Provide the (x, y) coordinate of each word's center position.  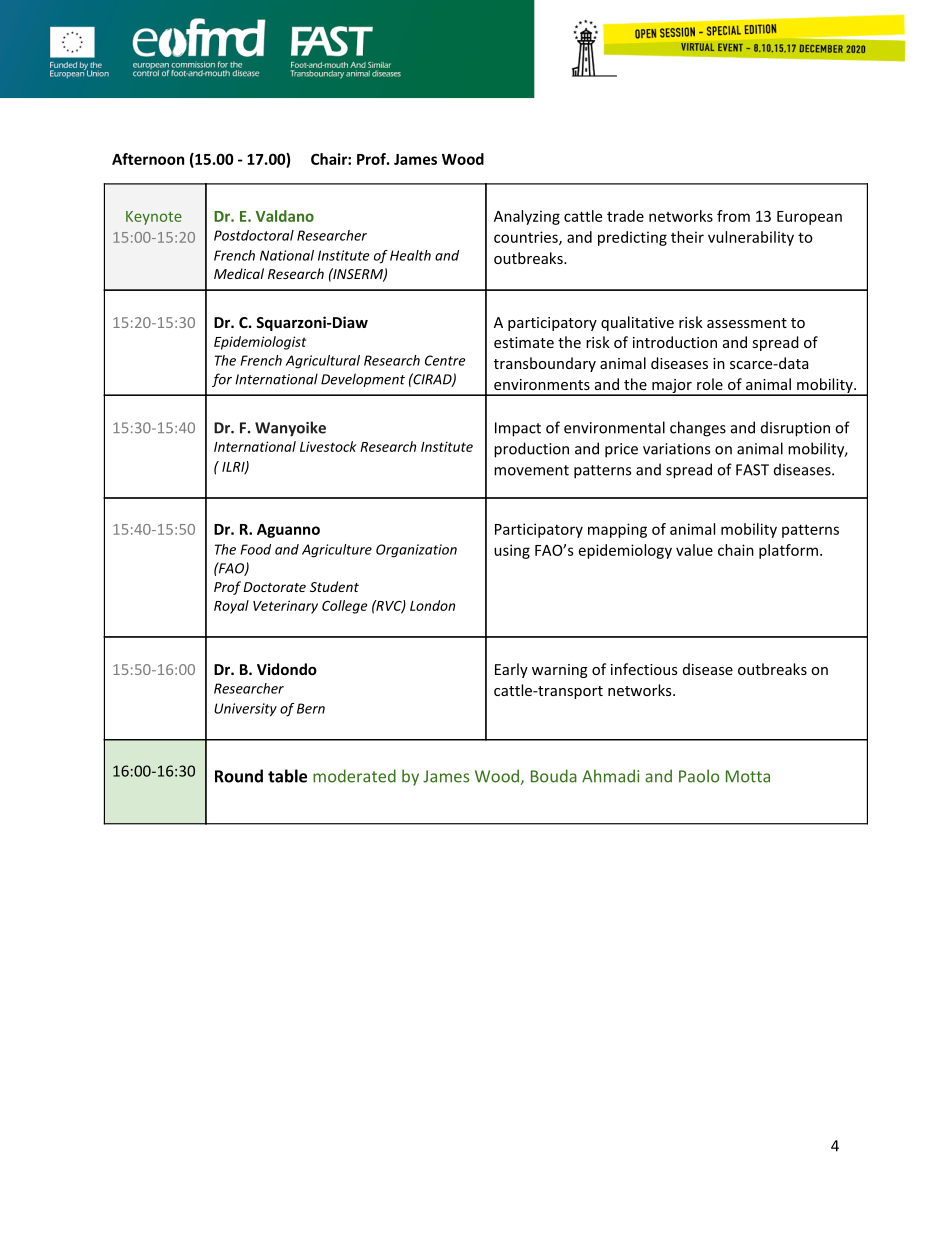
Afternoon (148, 159)
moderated (354, 776)
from (733, 216)
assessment (747, 323)
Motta (748, 776)
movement (531, 470)
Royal (231, 607)
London (432, 605)
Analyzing (527, 217)
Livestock (328, 446)
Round (239, 776)
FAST (752, 470)
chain (736, 550)
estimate (524, 342)
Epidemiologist (260, 343)
